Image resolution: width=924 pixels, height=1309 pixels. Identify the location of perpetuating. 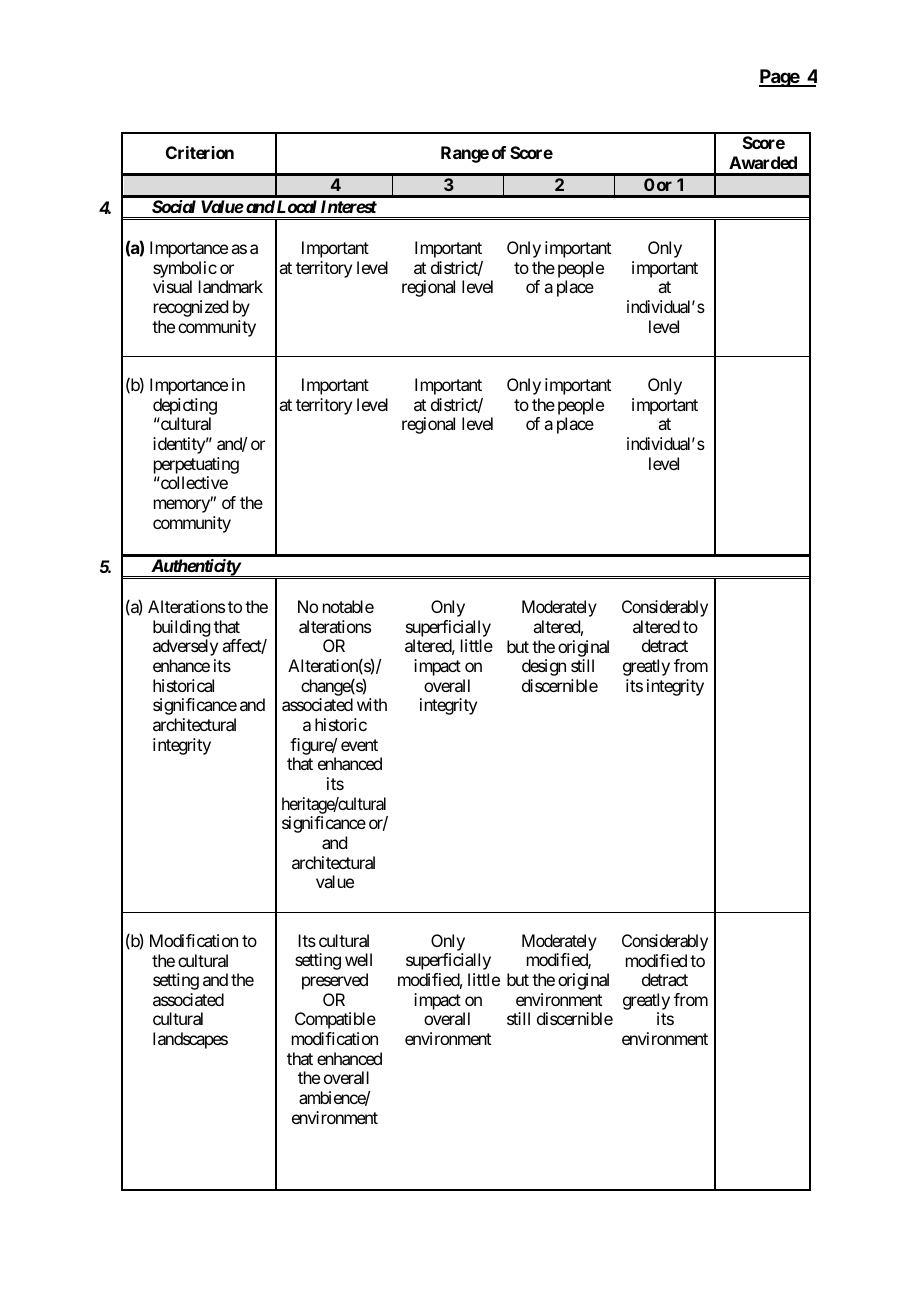
(196, 465).
